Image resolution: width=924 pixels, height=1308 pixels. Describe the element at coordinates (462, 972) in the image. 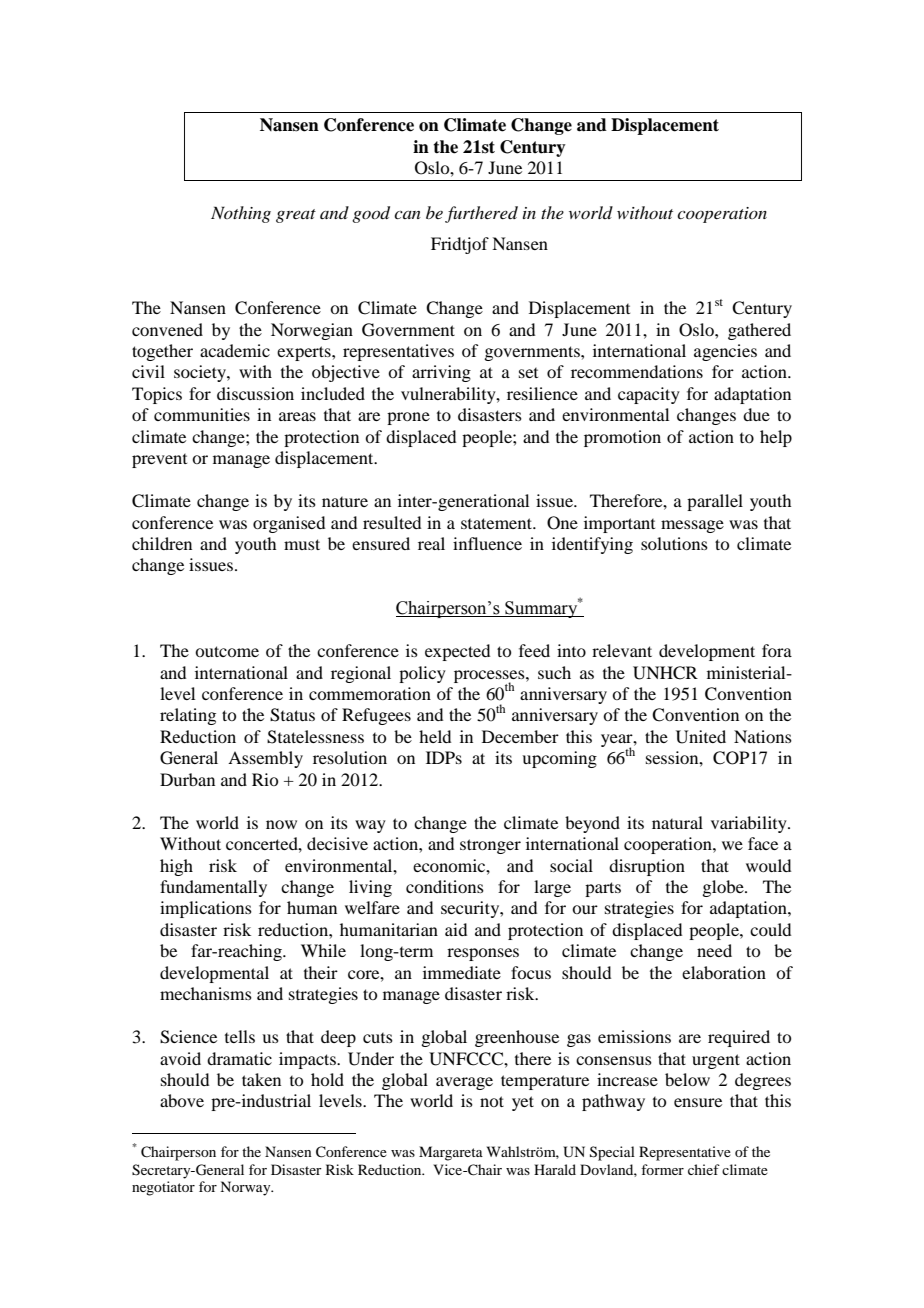

I see `immediate` at that location.
